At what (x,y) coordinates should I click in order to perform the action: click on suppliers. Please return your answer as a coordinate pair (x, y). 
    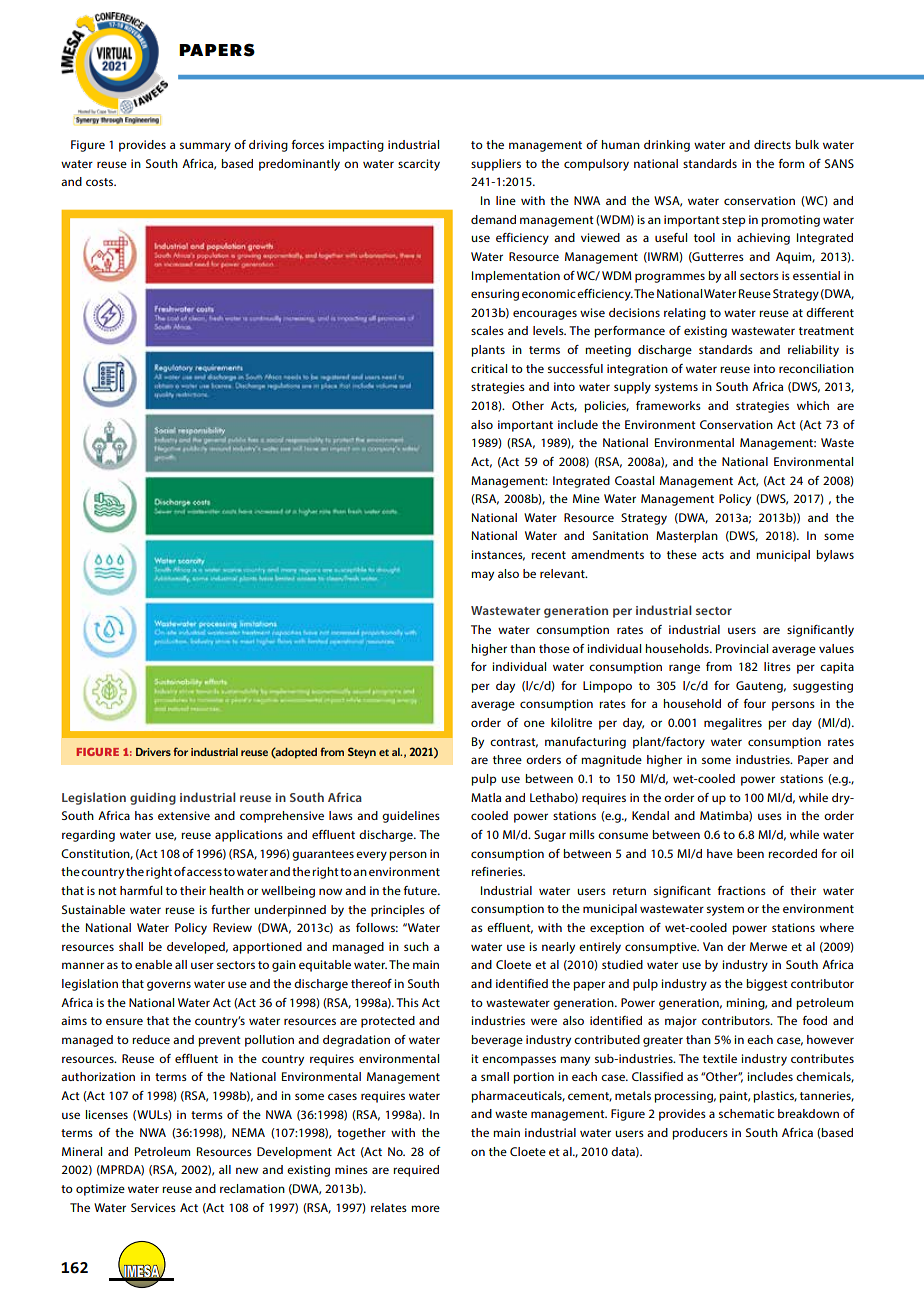
    Looking at the image, I should click on (496, 165).
